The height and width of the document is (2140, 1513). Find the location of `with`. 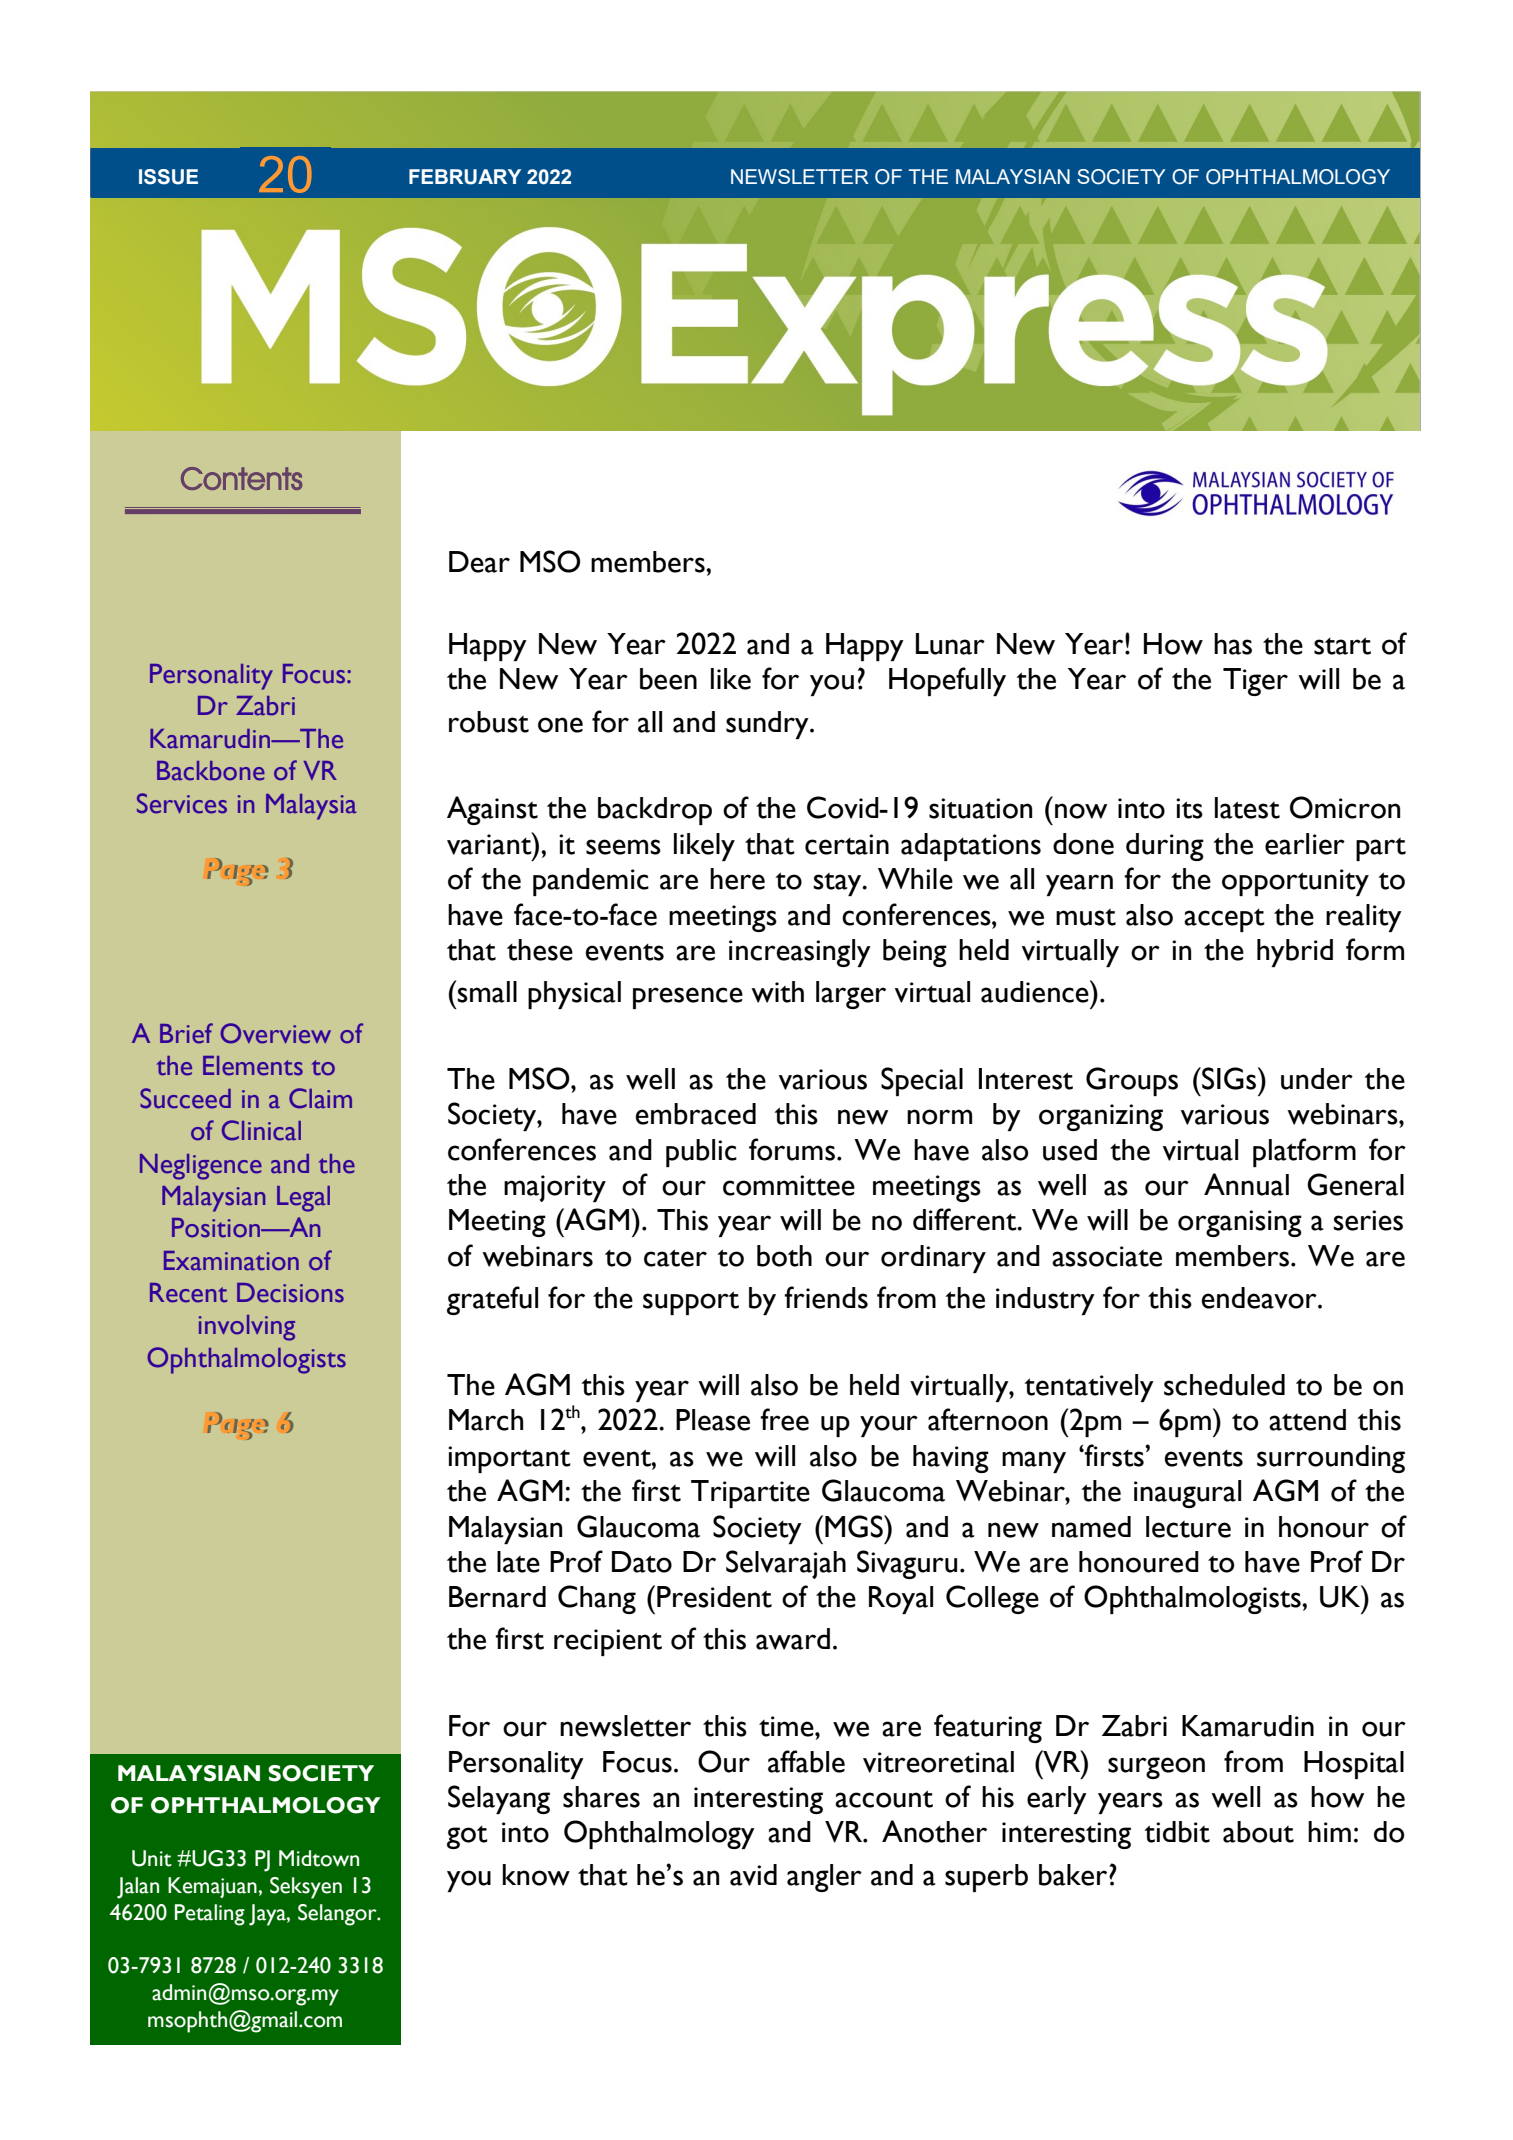

with is located at coordinates (777, 992).
